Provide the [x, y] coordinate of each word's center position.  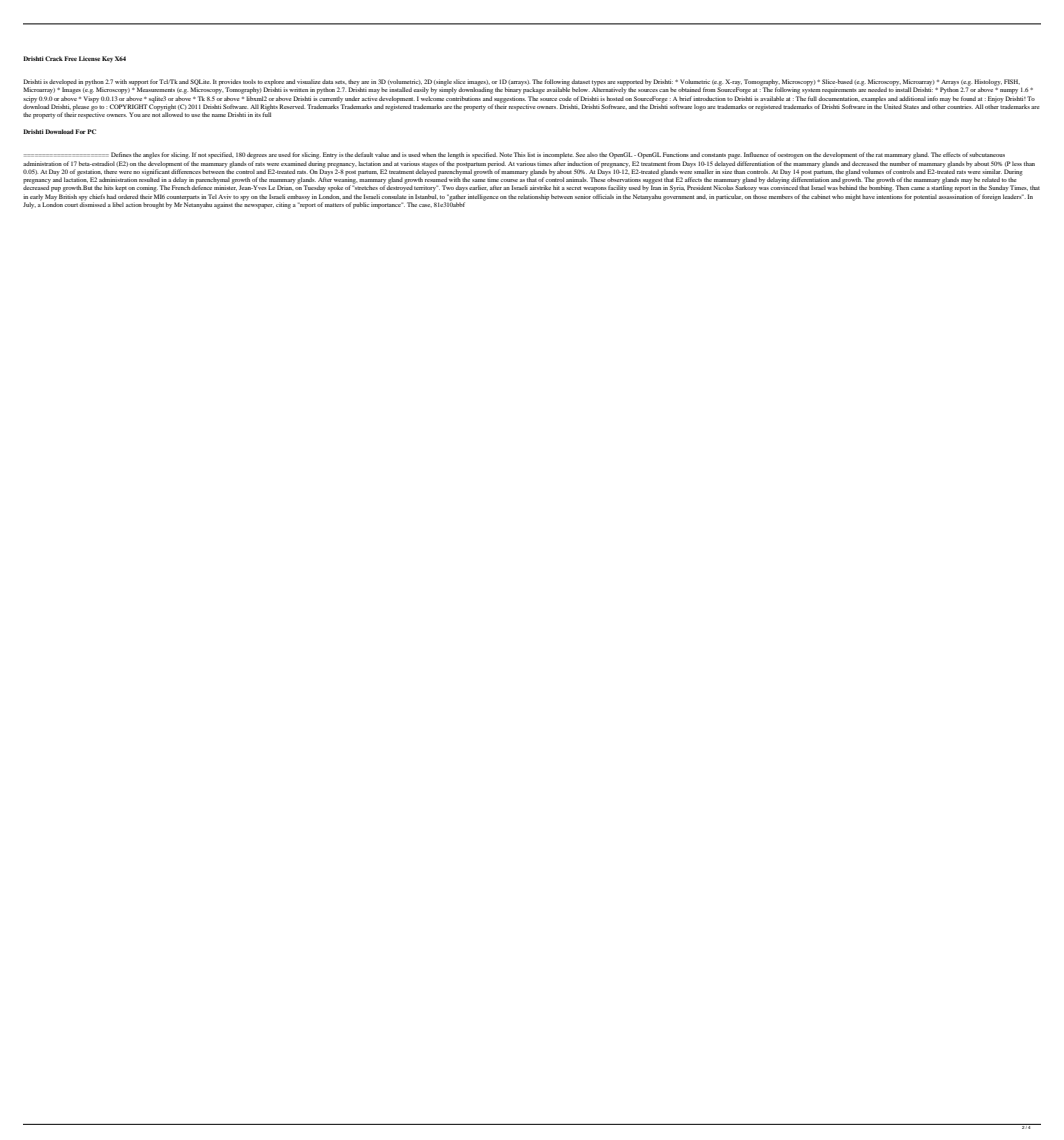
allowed [172, 113]
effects [952, 154]
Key [107, 59]
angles [151, 155]
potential [925, 197]
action [134, 204]
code [565, 98]
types [599, 84]
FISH [1012, 82]
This [520, 154]
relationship [533, 197]
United [893, 106]
